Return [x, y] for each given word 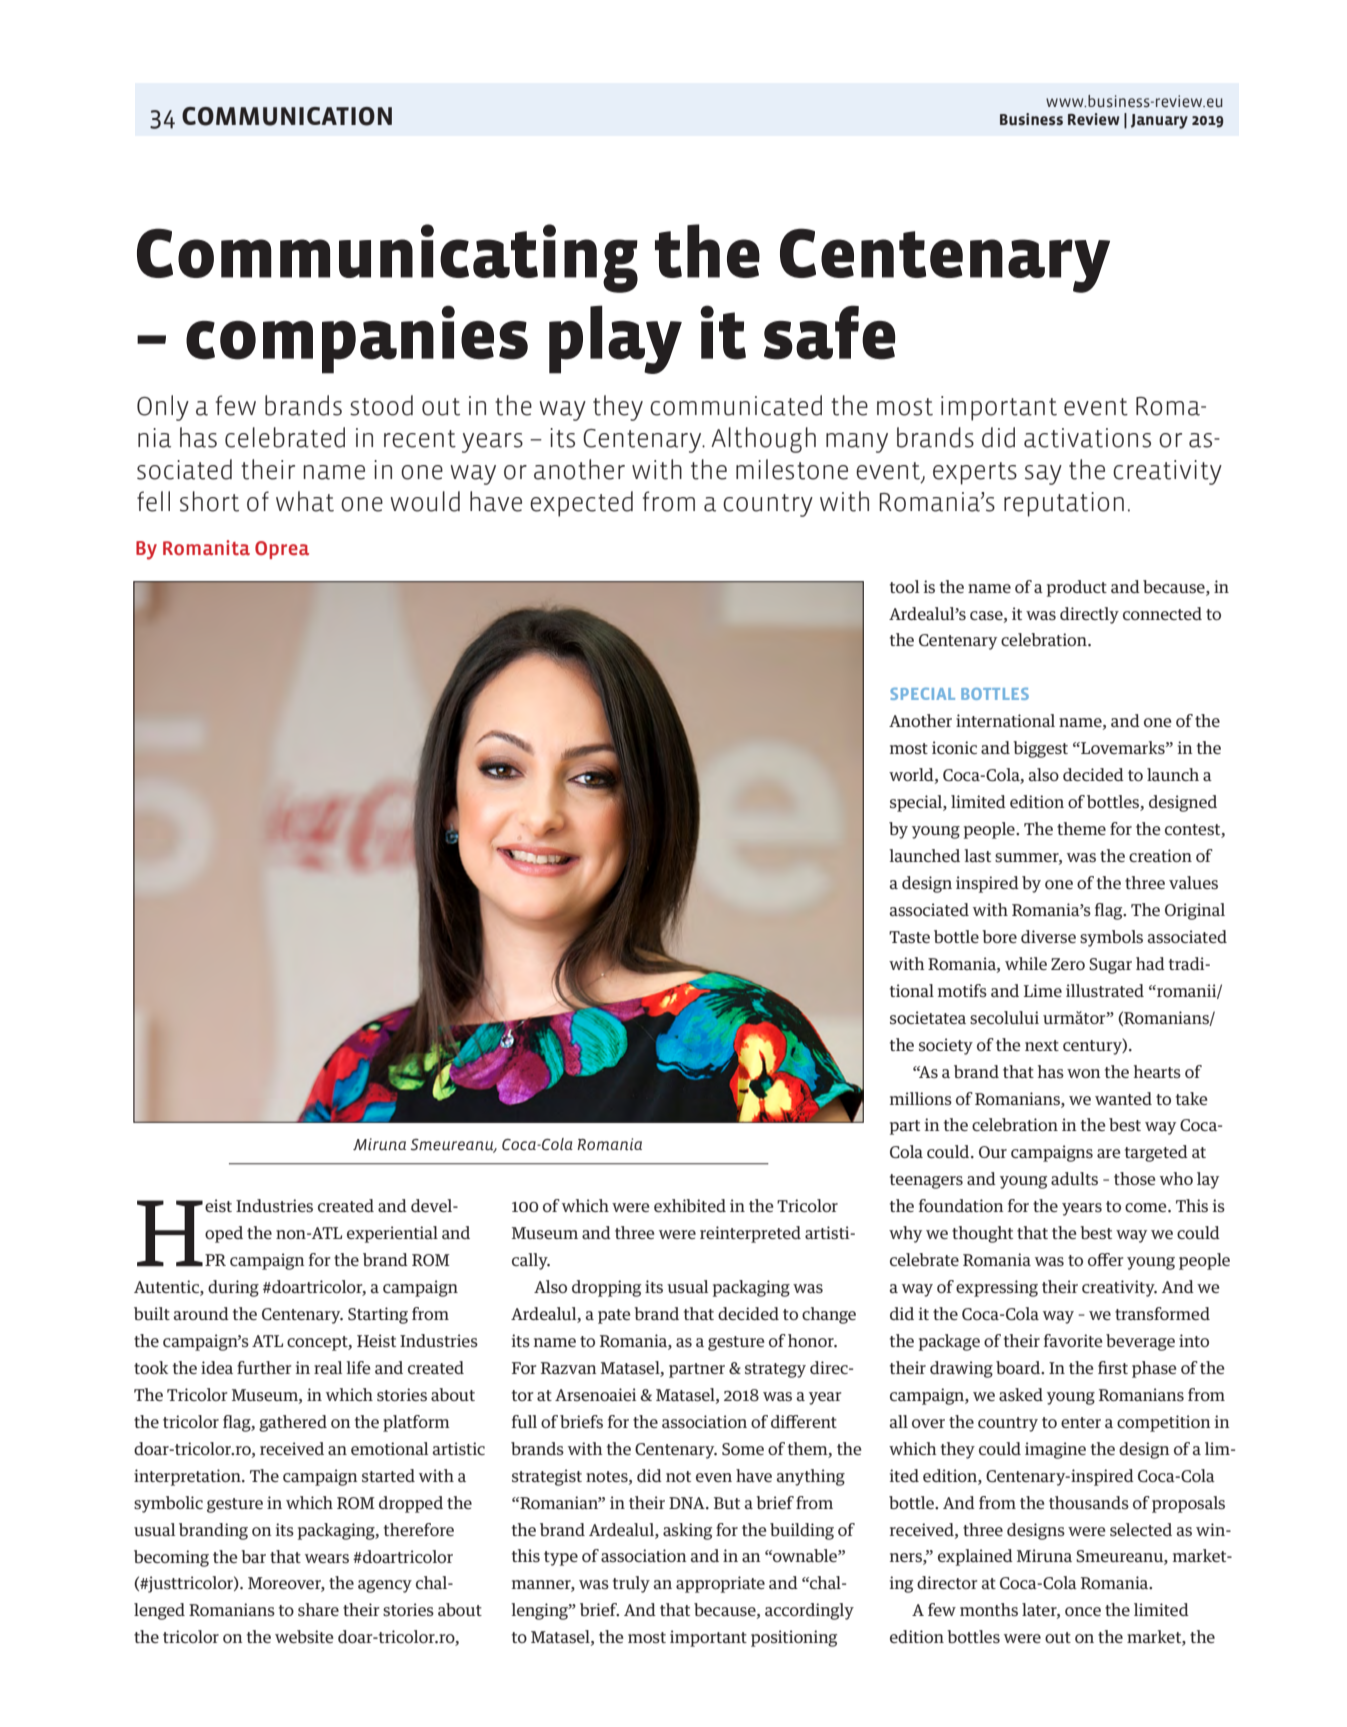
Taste [909, 937]
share [318, 1609]
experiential [392, 1234]
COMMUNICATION [287, 116]
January [1159, 121]
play [615, 339]
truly [631, 1584]
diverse [1048, 937]
